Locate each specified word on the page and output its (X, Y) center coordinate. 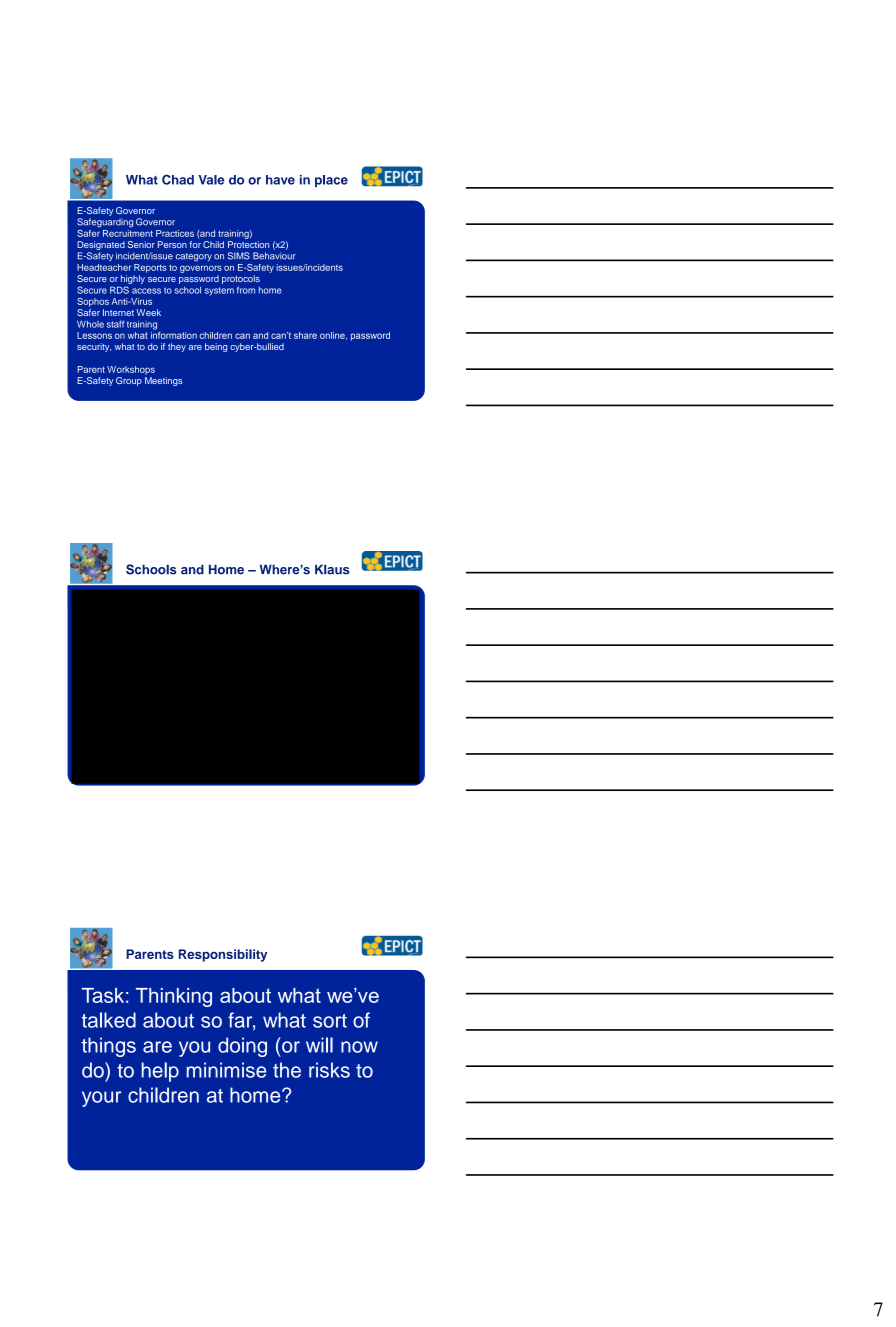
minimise (226, 1070)
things (109, 1047)
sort (330, 1021)
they (177, 347)
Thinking (174, 997)
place (331, 181)
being (216, 347)
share (305, 335)
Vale (211, 180)
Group (129, 381)
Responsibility (223, 955)
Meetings (164, 381)
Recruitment (128, 232)
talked (109, 1020)
